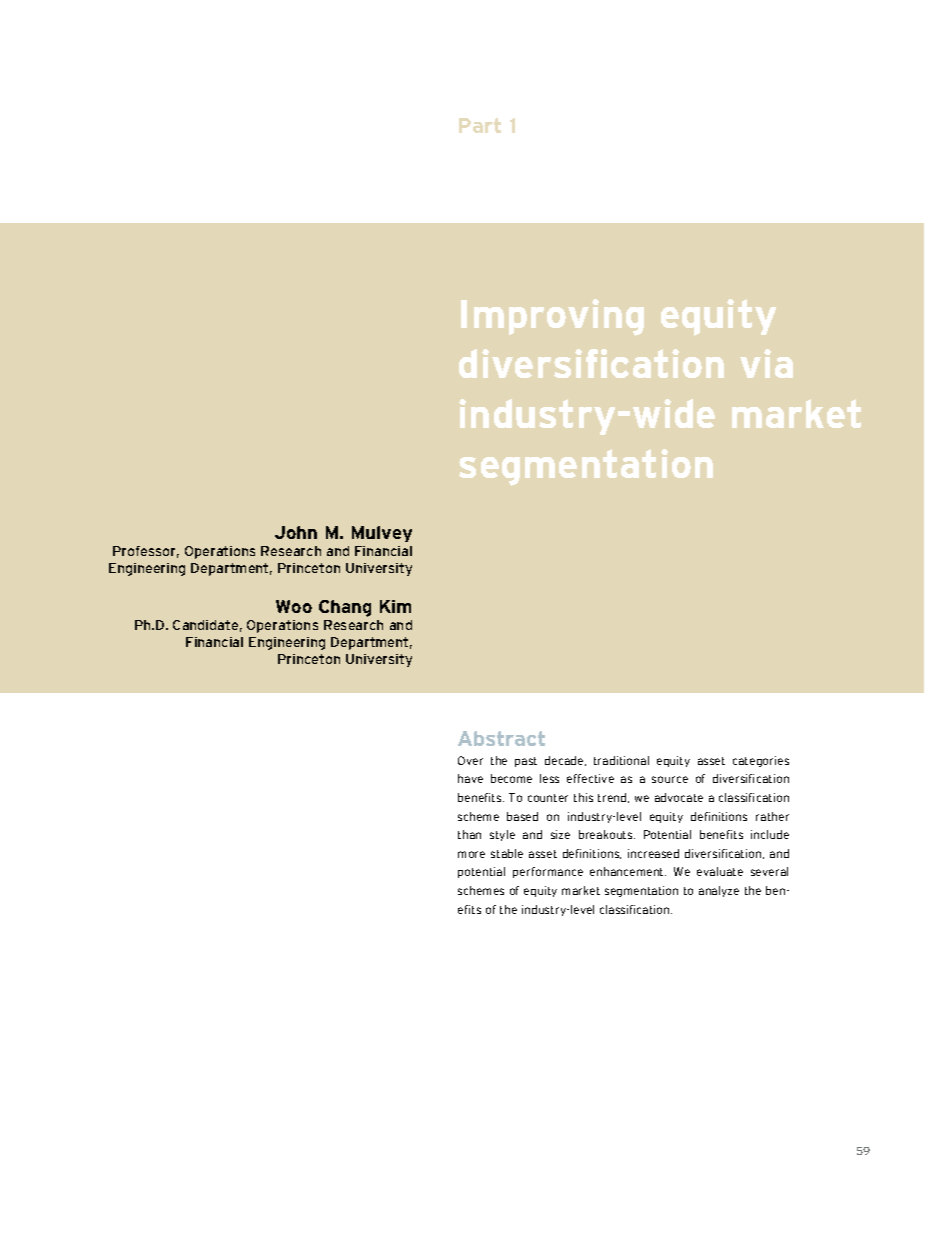 This screenshot has height=1236, width=952. Describe the element at coordinates (345, 608) in the screenshot. I see `Chang` at that location.
